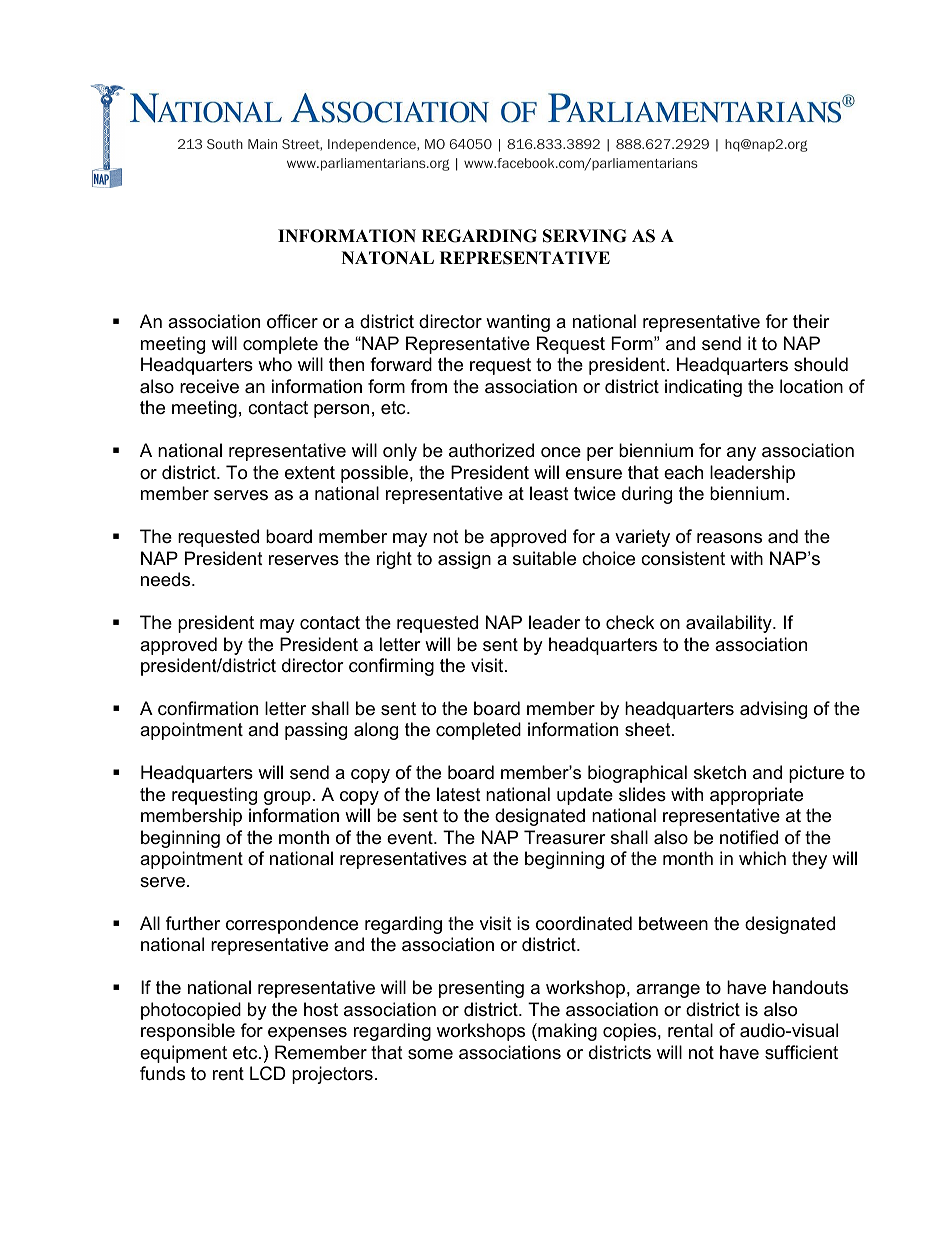 The width and height of the screenshot is (952, 1233). What do you see at coordinates (225, 144) in the screenshot?
I see `South` at bounding box center [225, 144].
